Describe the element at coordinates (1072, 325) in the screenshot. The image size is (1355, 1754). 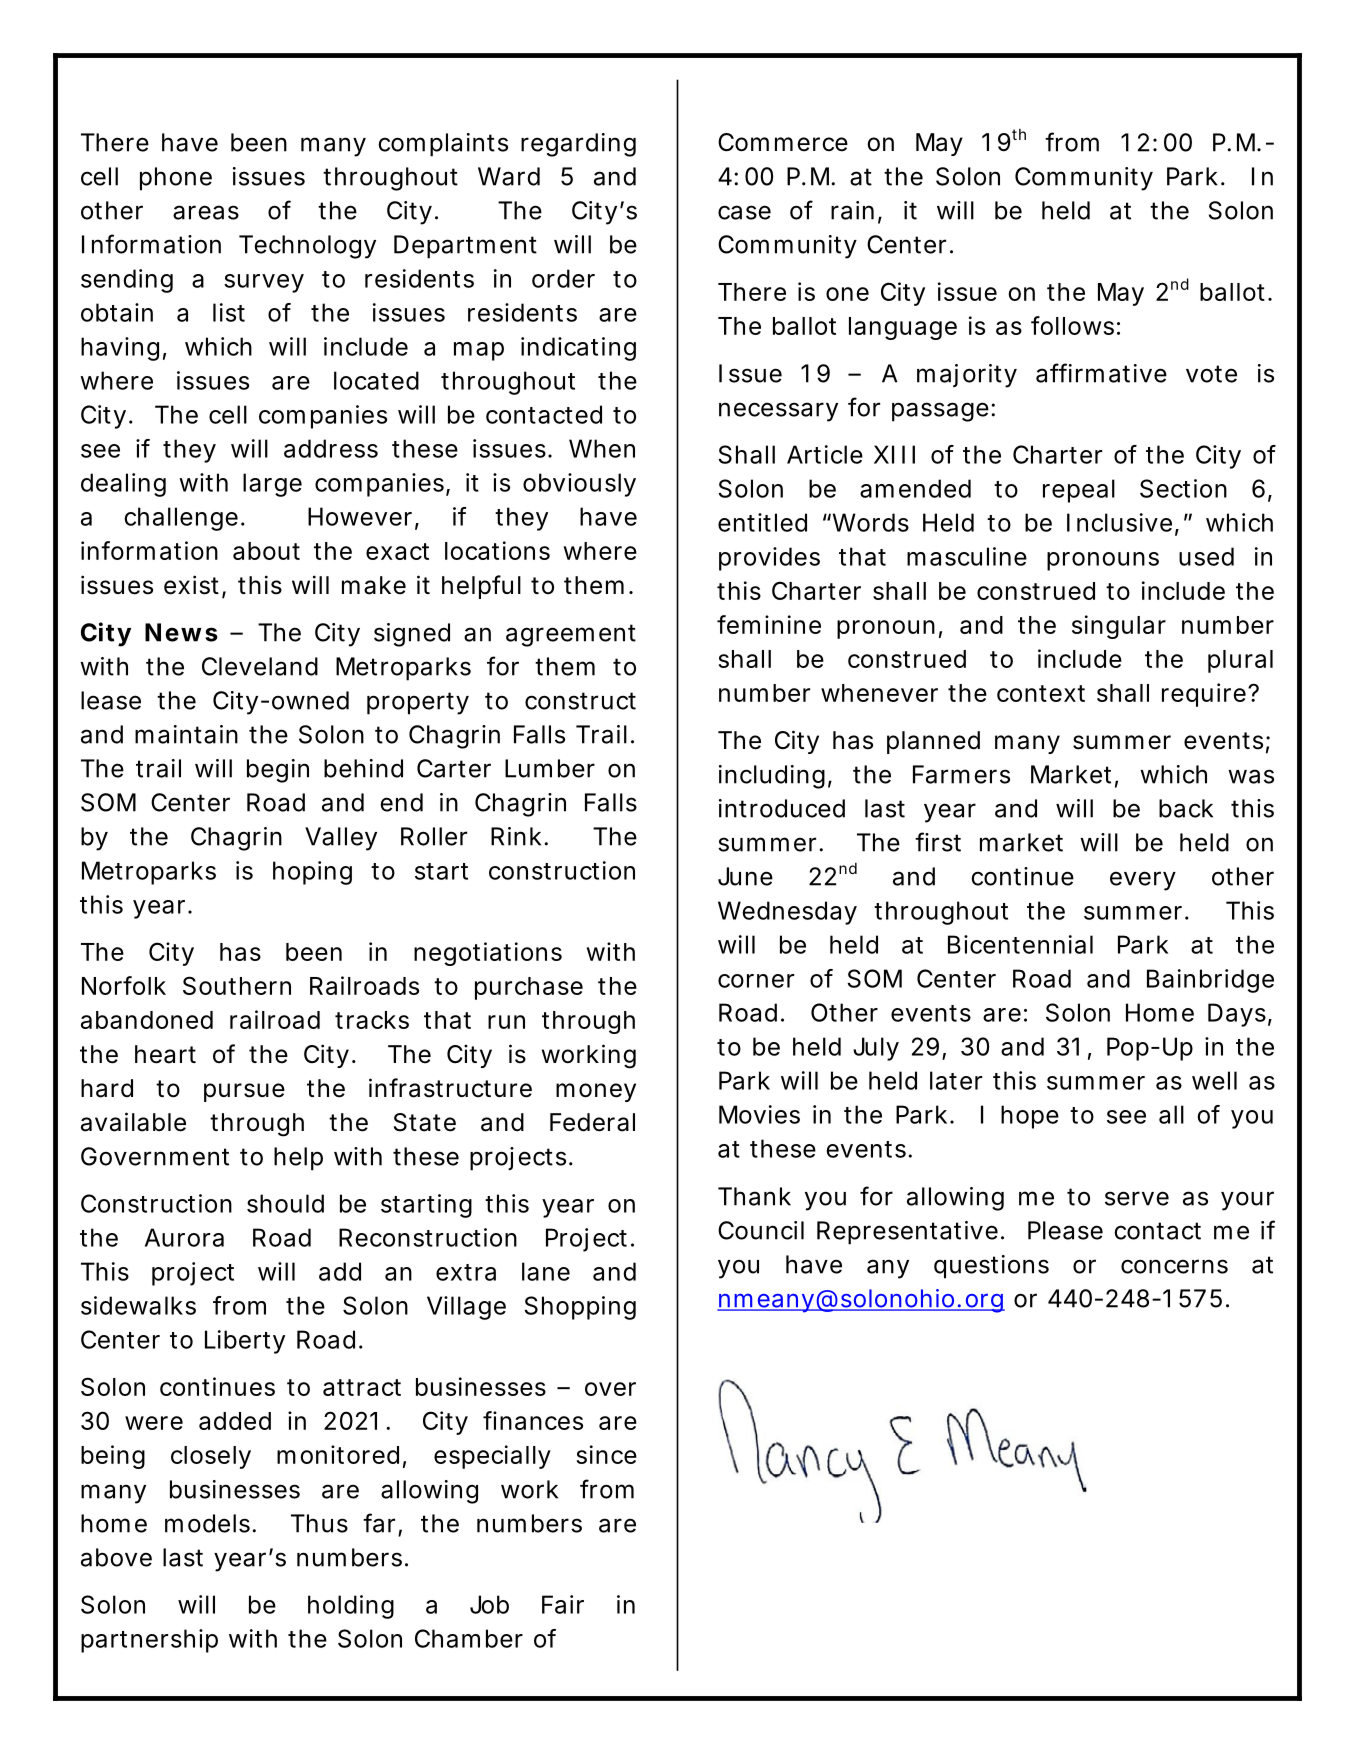
I see `follows` at that location.
